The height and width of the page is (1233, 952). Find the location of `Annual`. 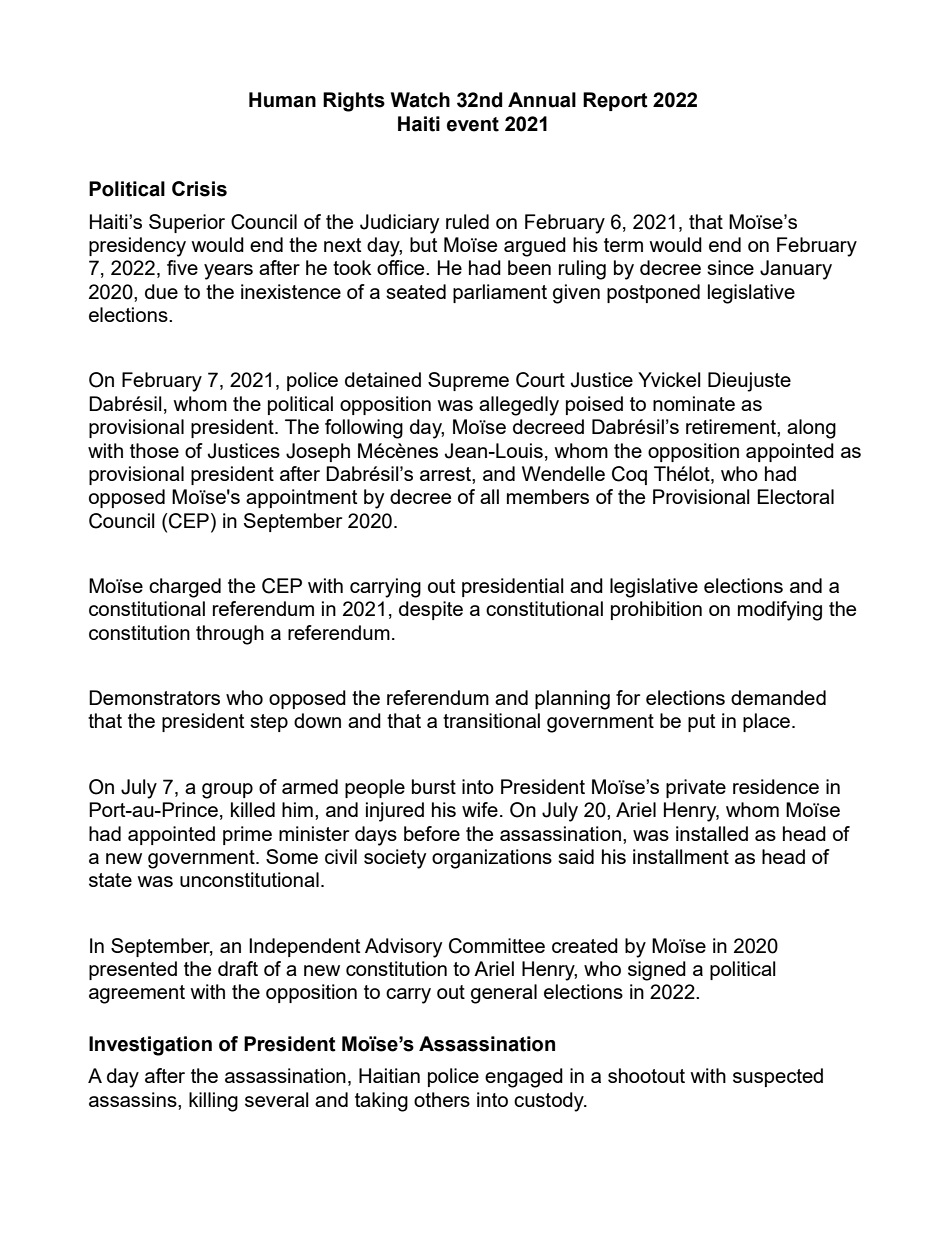

Annual is located at coordinates (542, 100).
